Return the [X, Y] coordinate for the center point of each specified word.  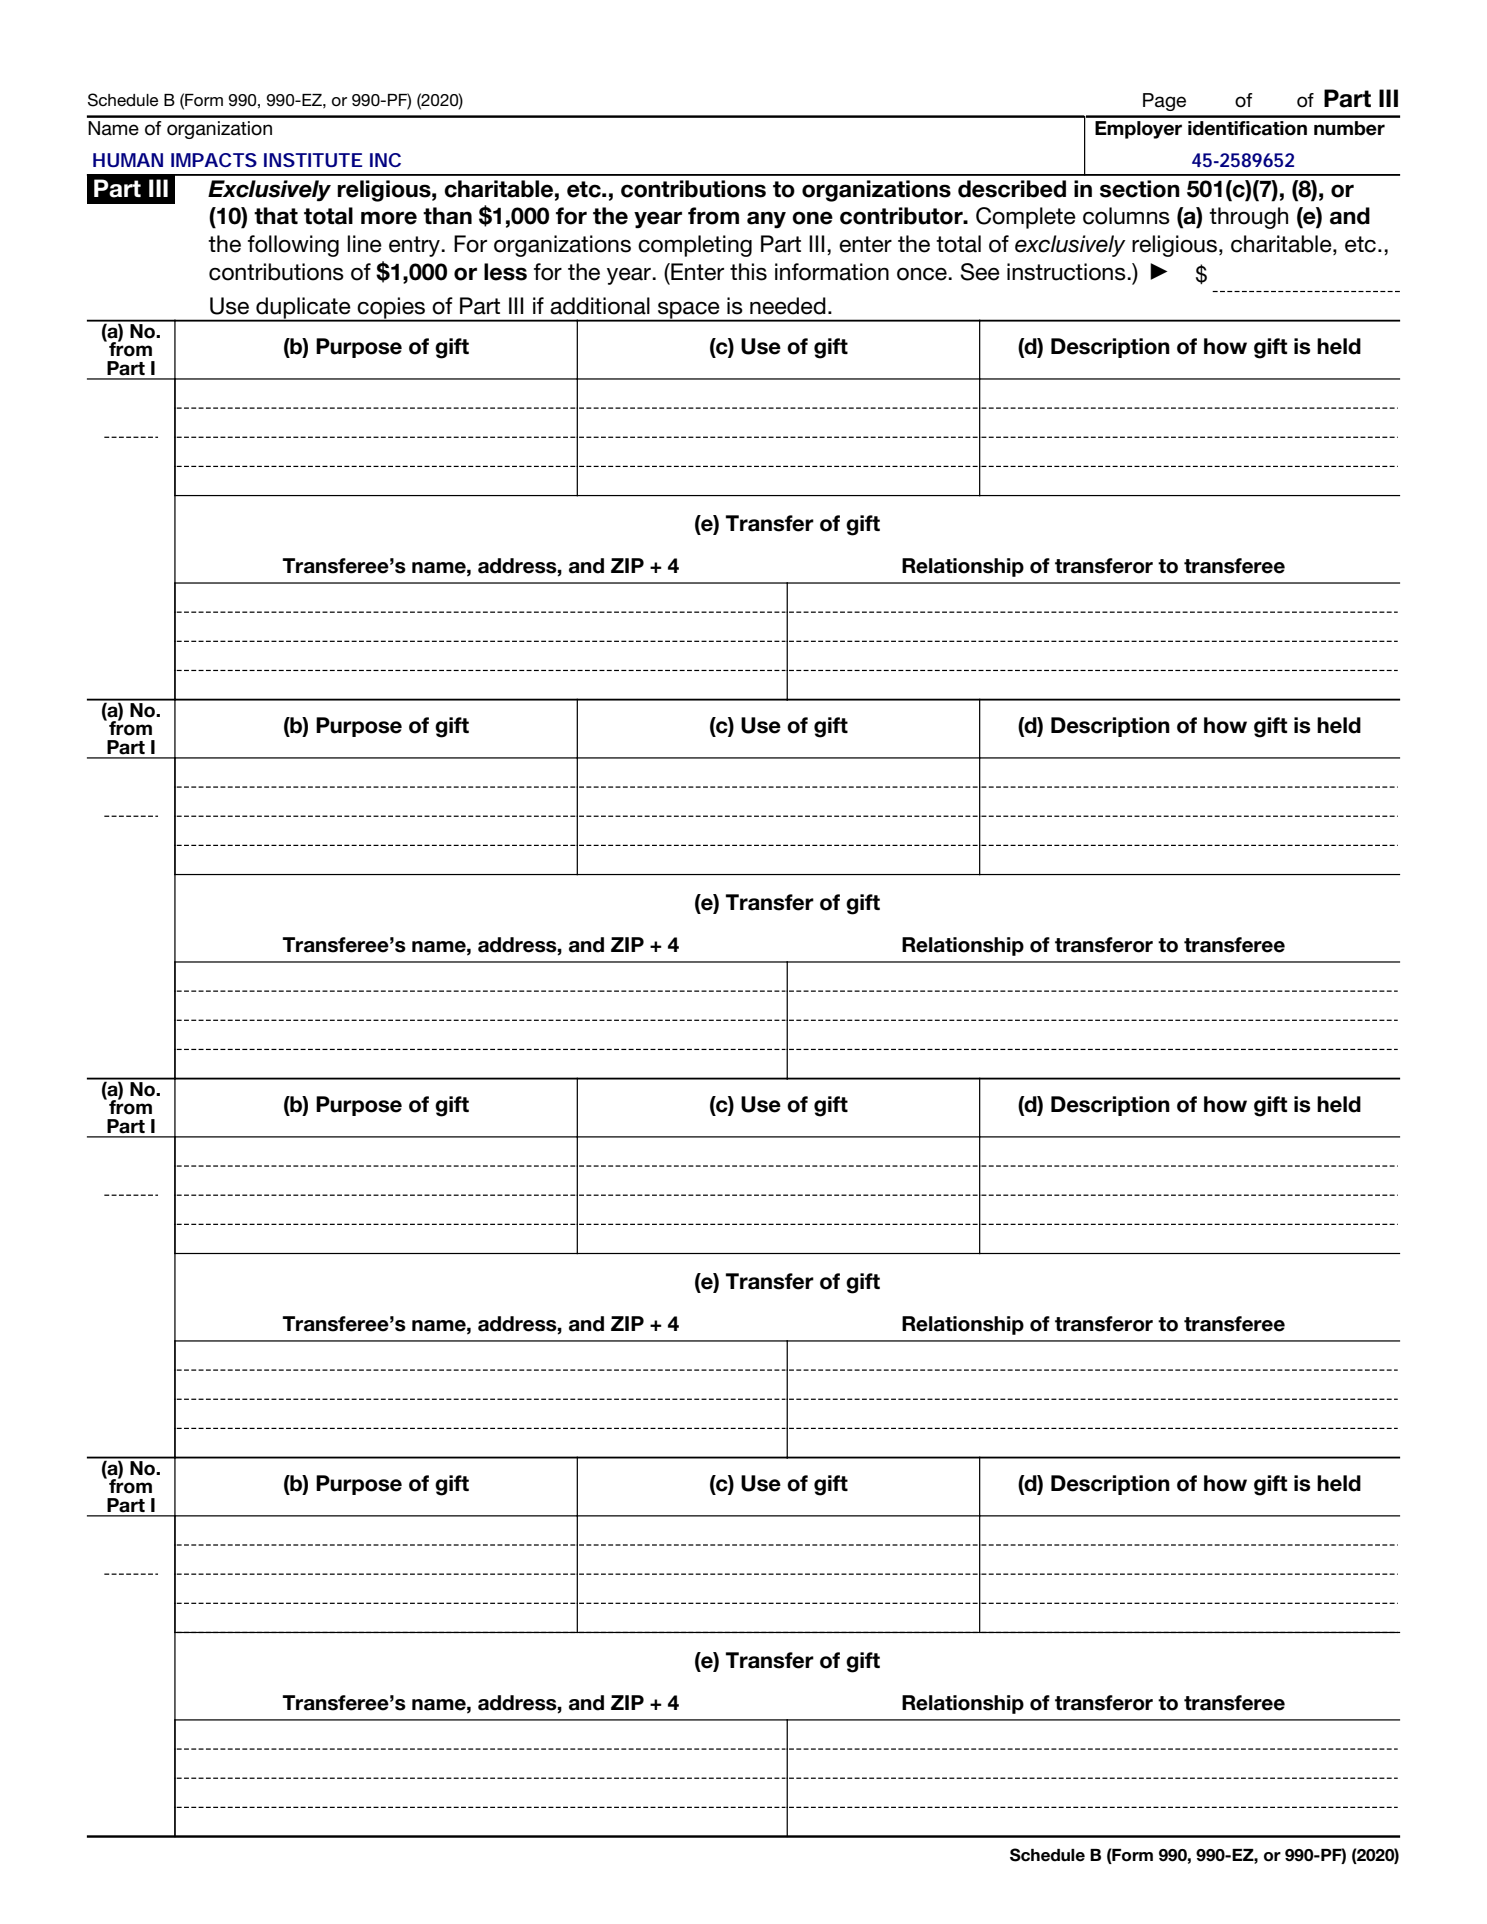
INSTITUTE [313, 160]
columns [1126, 216]
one [812, 218]
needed [788, 306]
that [276, 216]
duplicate [303, 309]
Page [1164, 102]
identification [1247, 128]
